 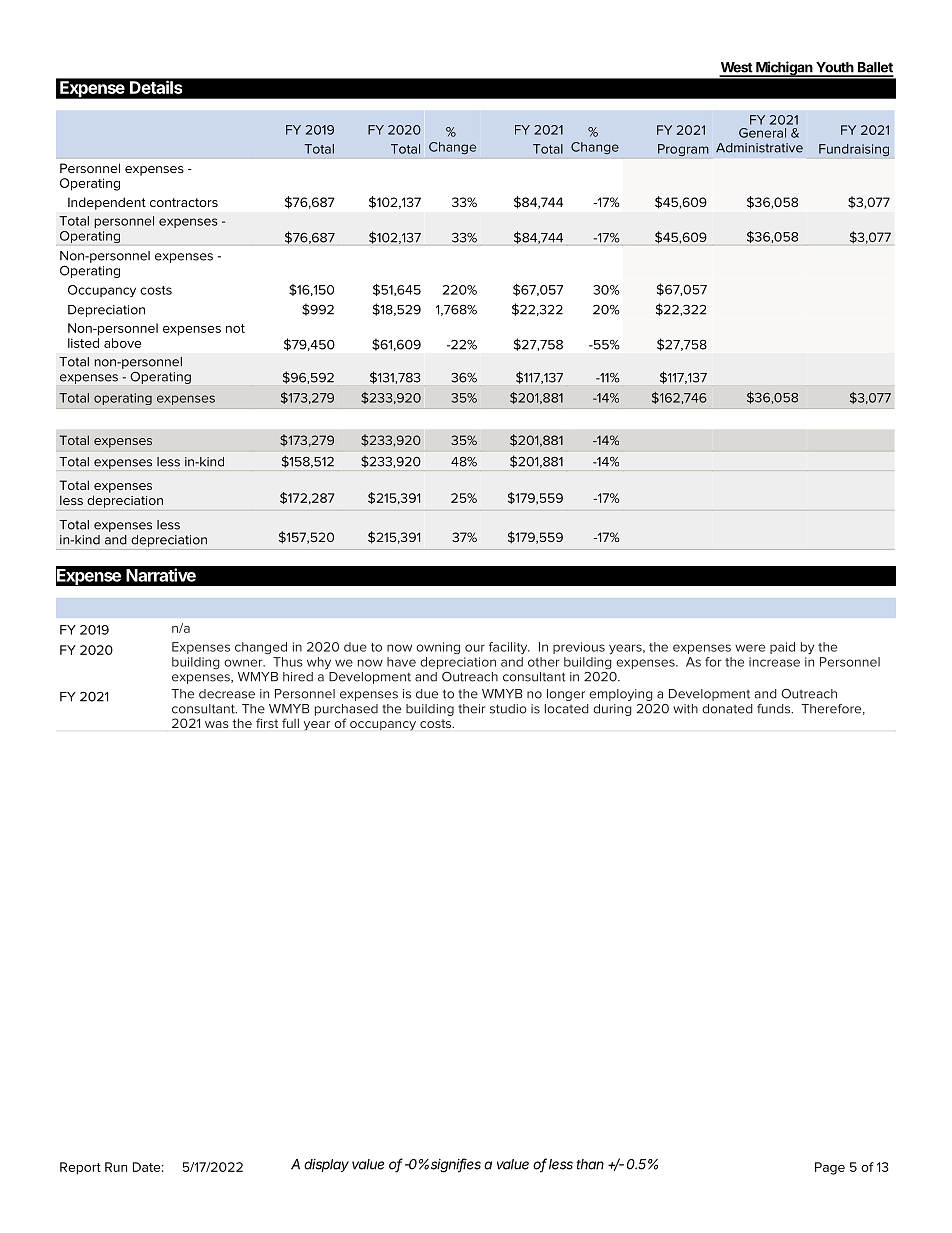 What do you see at coordinates (683, 150) in the page?
I see `Program` at bounding box center [683, 150].
